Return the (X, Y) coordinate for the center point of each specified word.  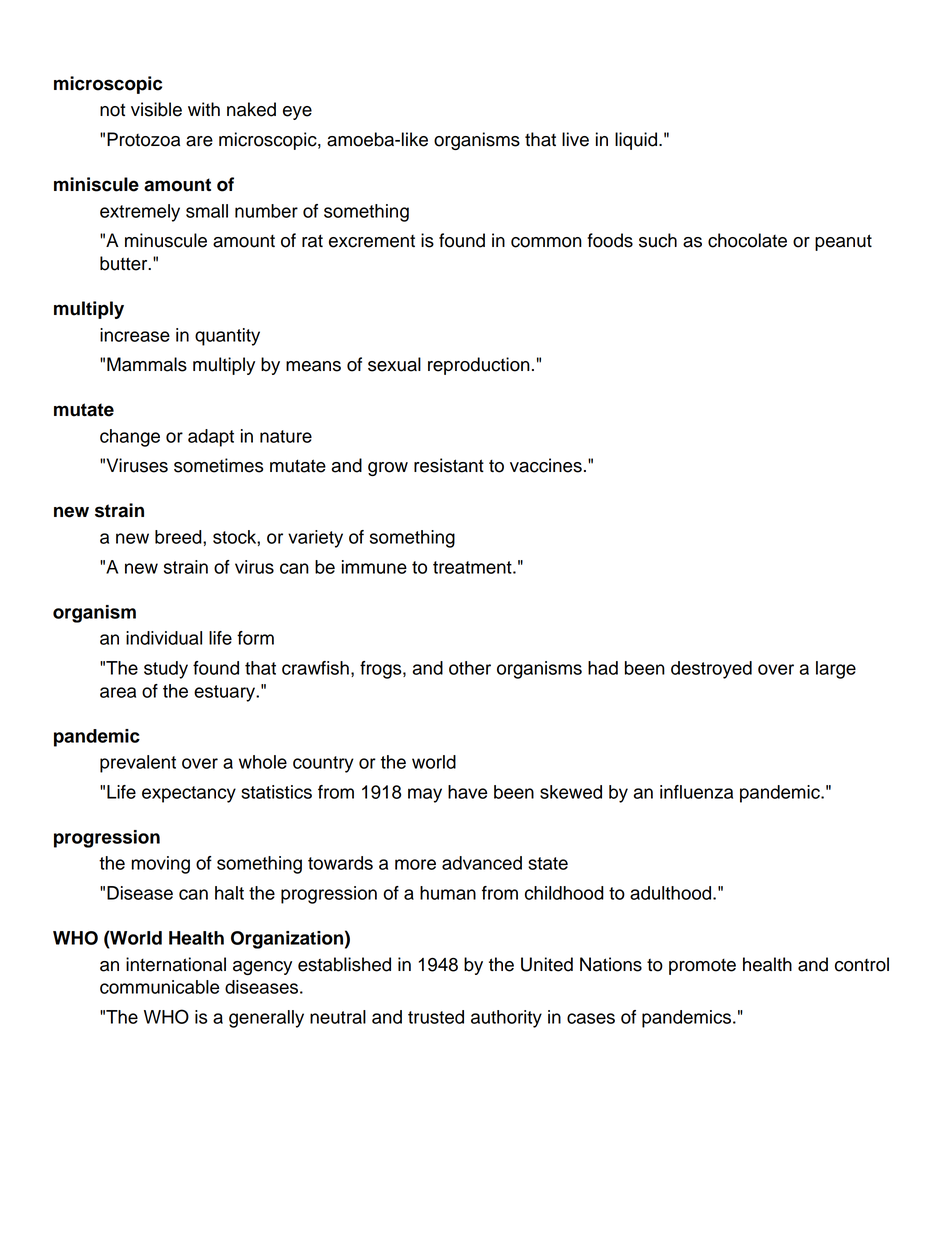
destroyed (711, 670)
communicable (159, 987)
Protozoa (143, 139)
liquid (636, 141)
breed (179, 537)
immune (374, 567)
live (575, 139)
